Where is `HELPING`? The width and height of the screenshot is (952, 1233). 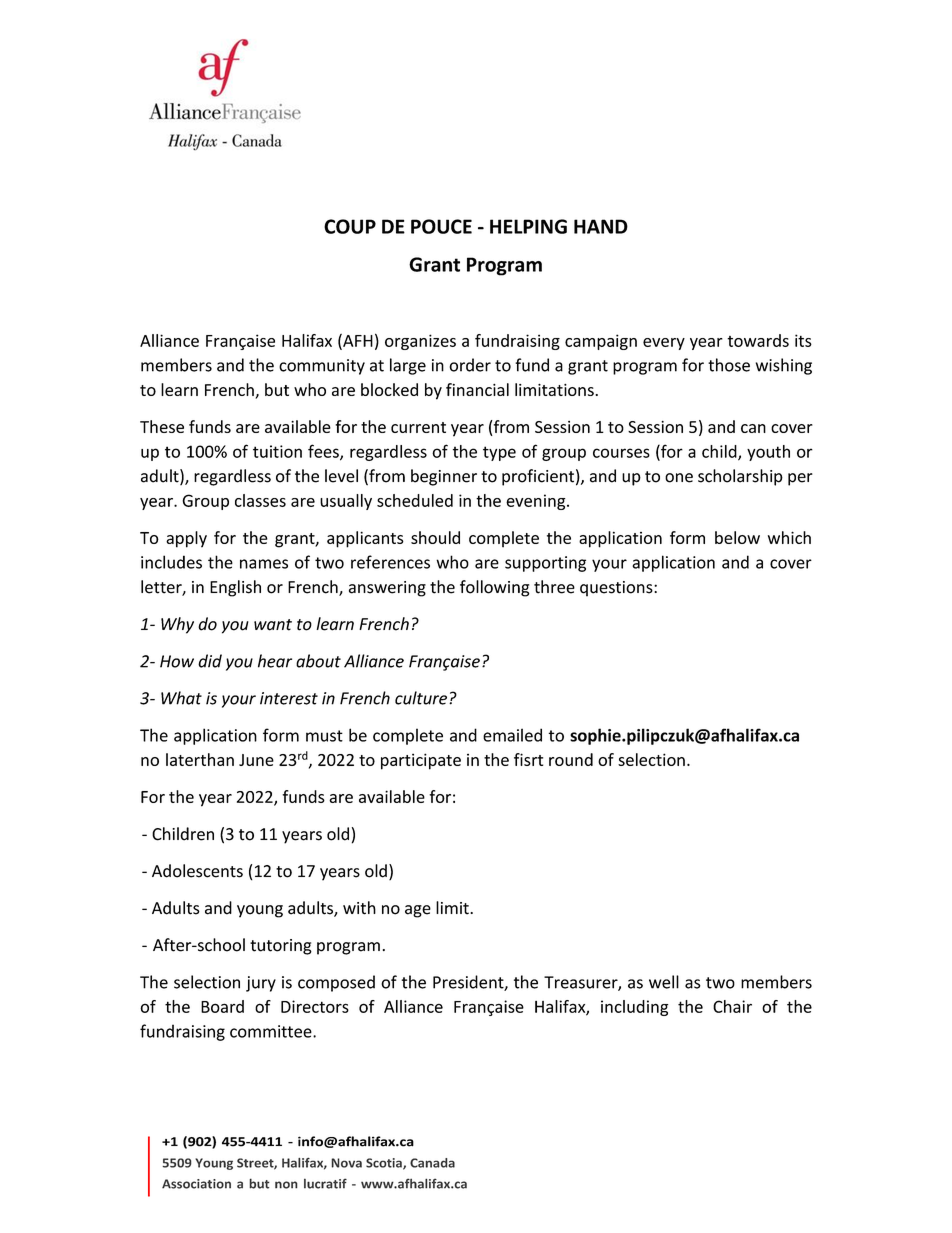 HELPING is located at coordinates (528, 226).
